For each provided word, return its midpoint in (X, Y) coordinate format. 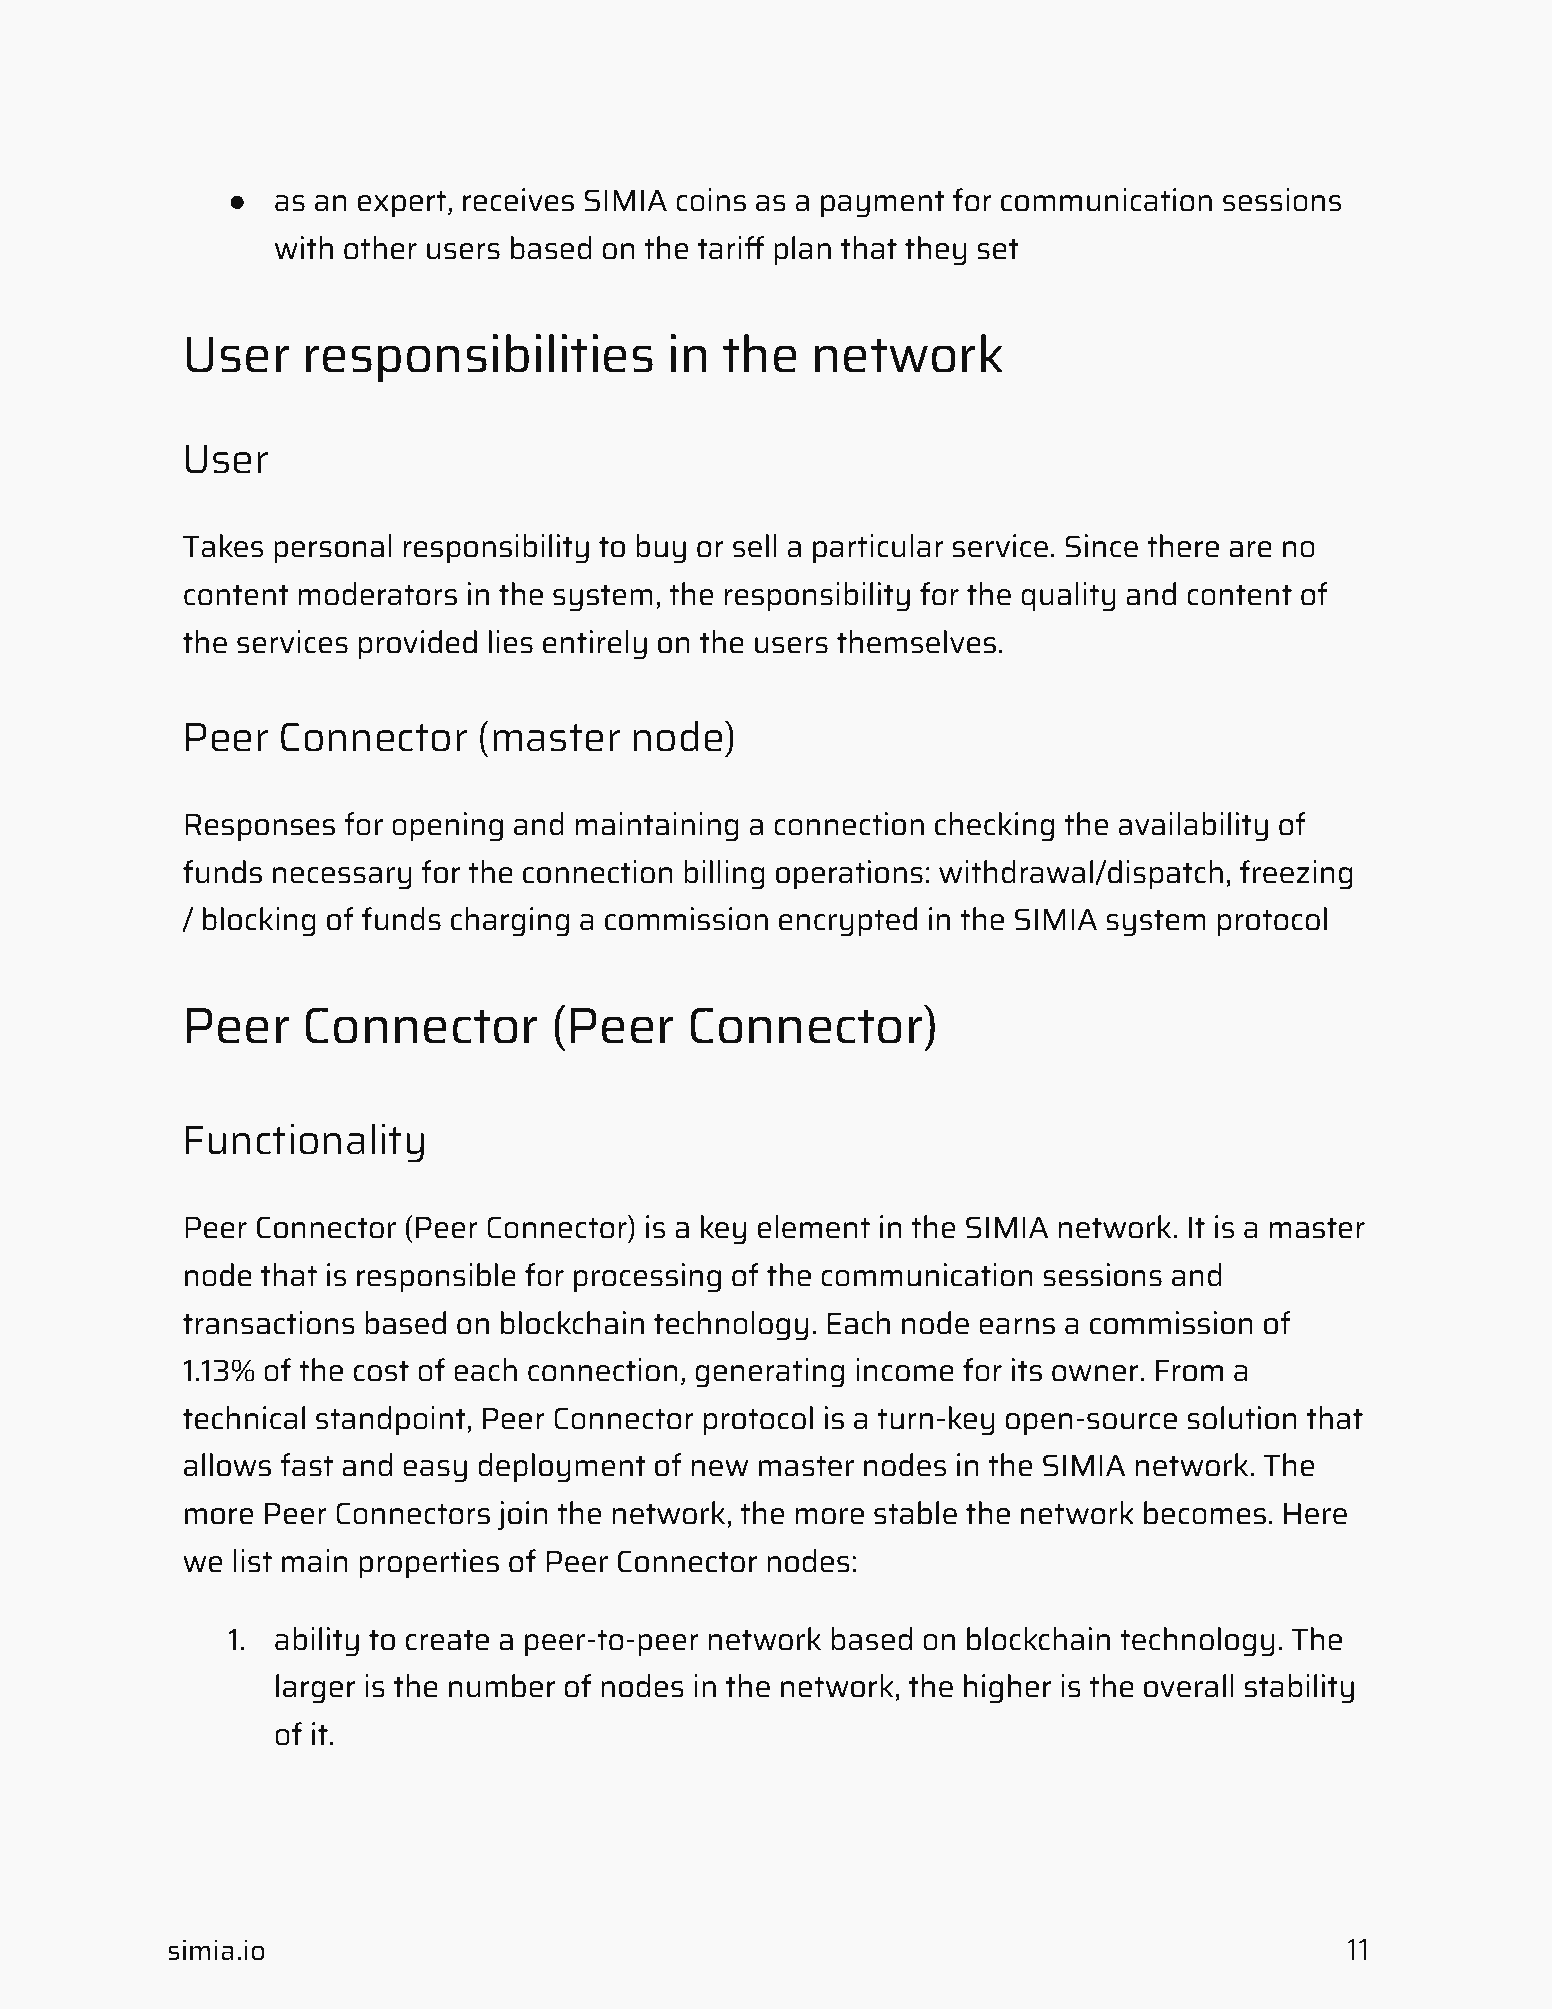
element (814, 1227)
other (380, 248)
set (998, 249)
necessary (342, 878)
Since (1101, 546)
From (1189, 1371)
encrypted (848, 922)
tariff (731, 248)
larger (315, 1689)
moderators (378, 594)
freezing (1296, 875)
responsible (436, 1277)
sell (755, 546)
